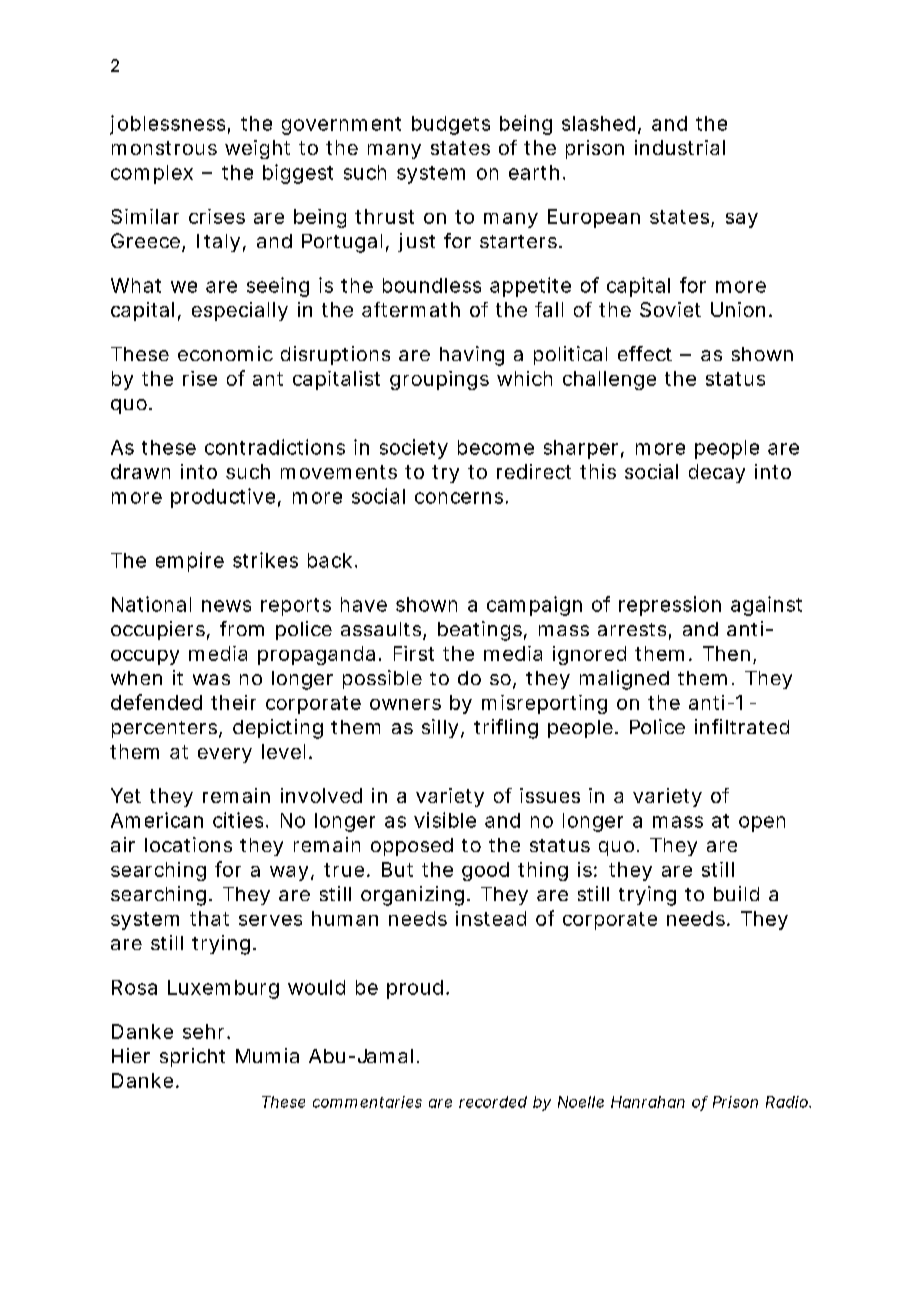  I want to click on budgets, so click(451, 125).
